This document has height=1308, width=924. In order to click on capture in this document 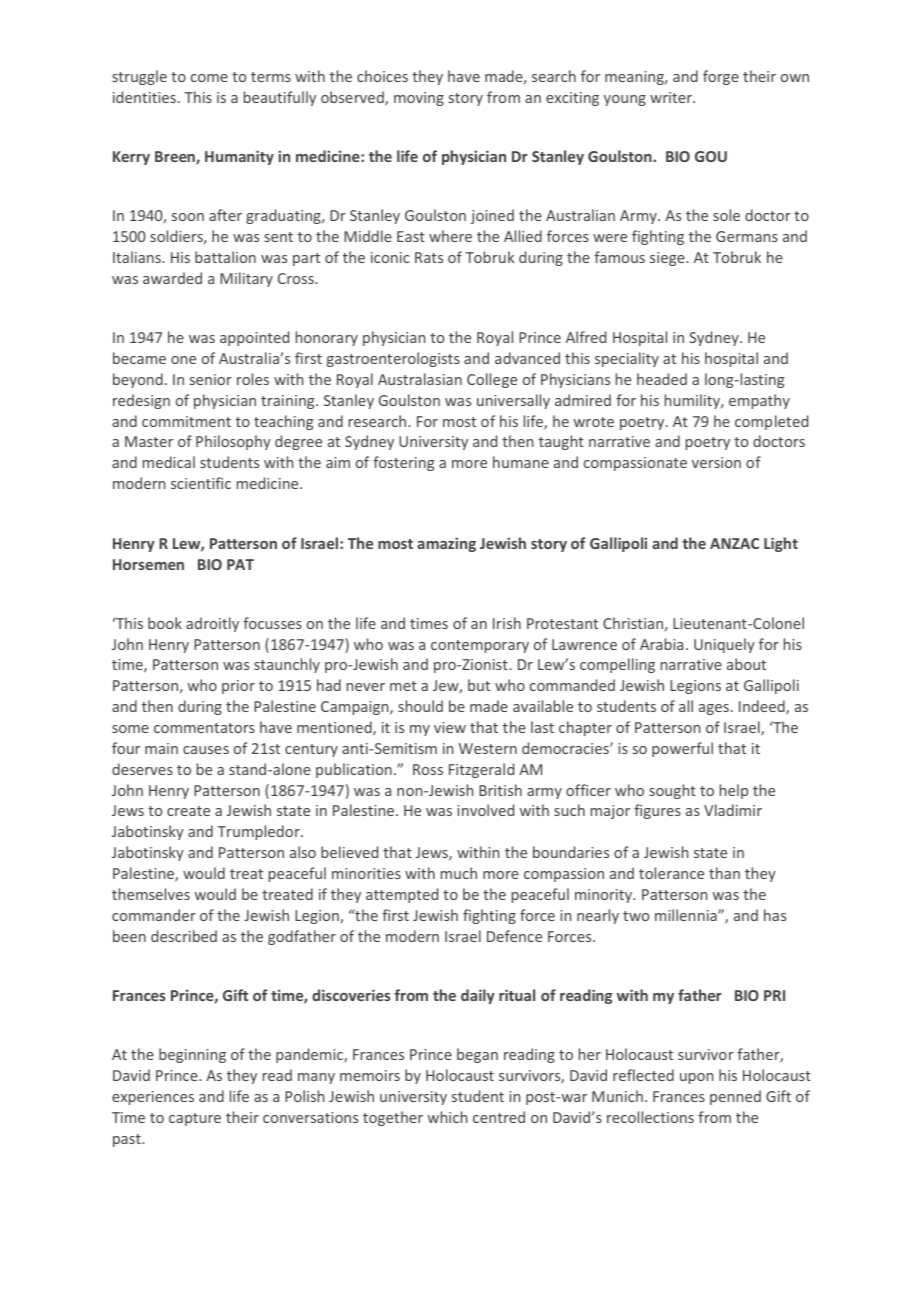, I will do `click(195, 1119)`.
